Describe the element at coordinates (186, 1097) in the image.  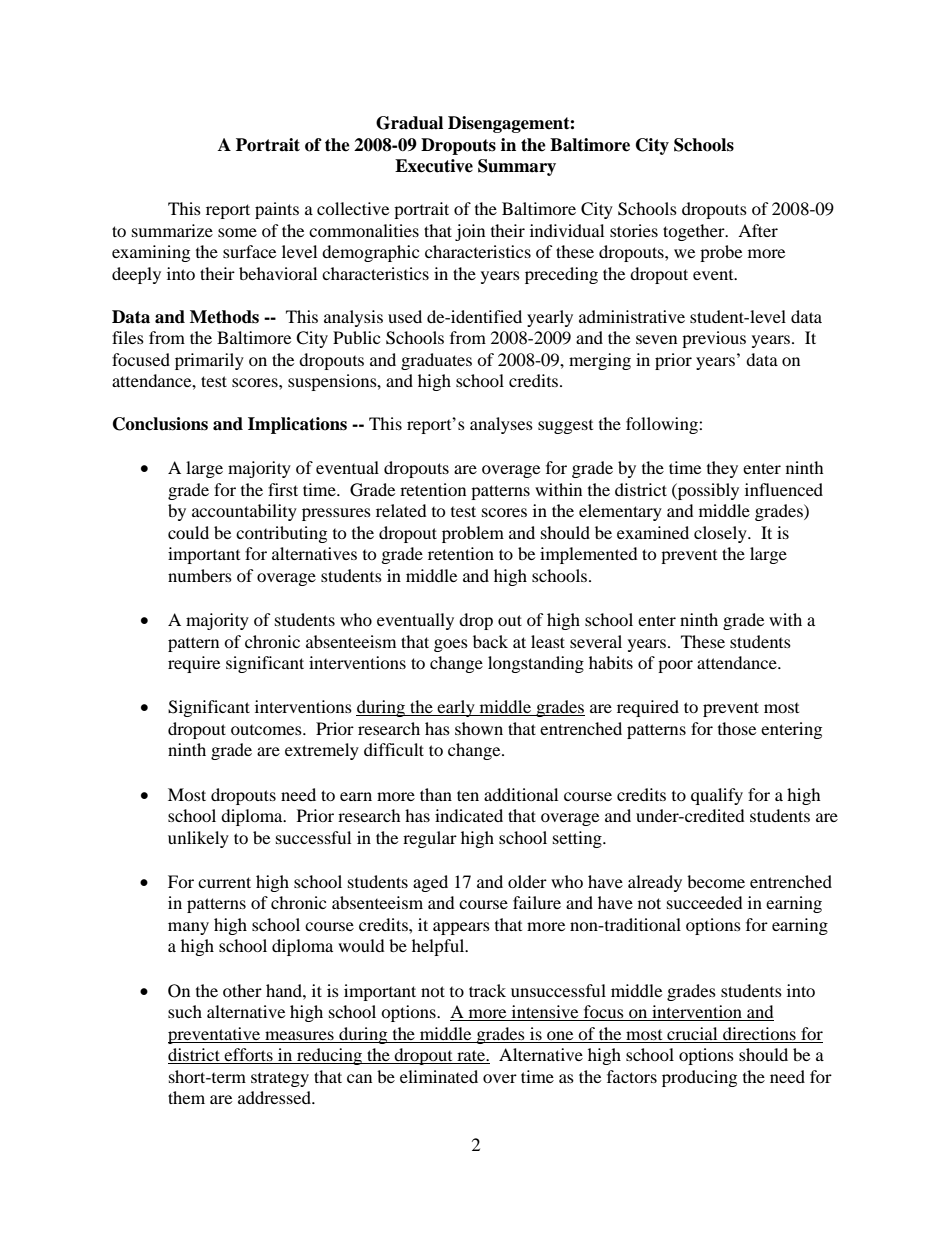
I see `them` at that location.
